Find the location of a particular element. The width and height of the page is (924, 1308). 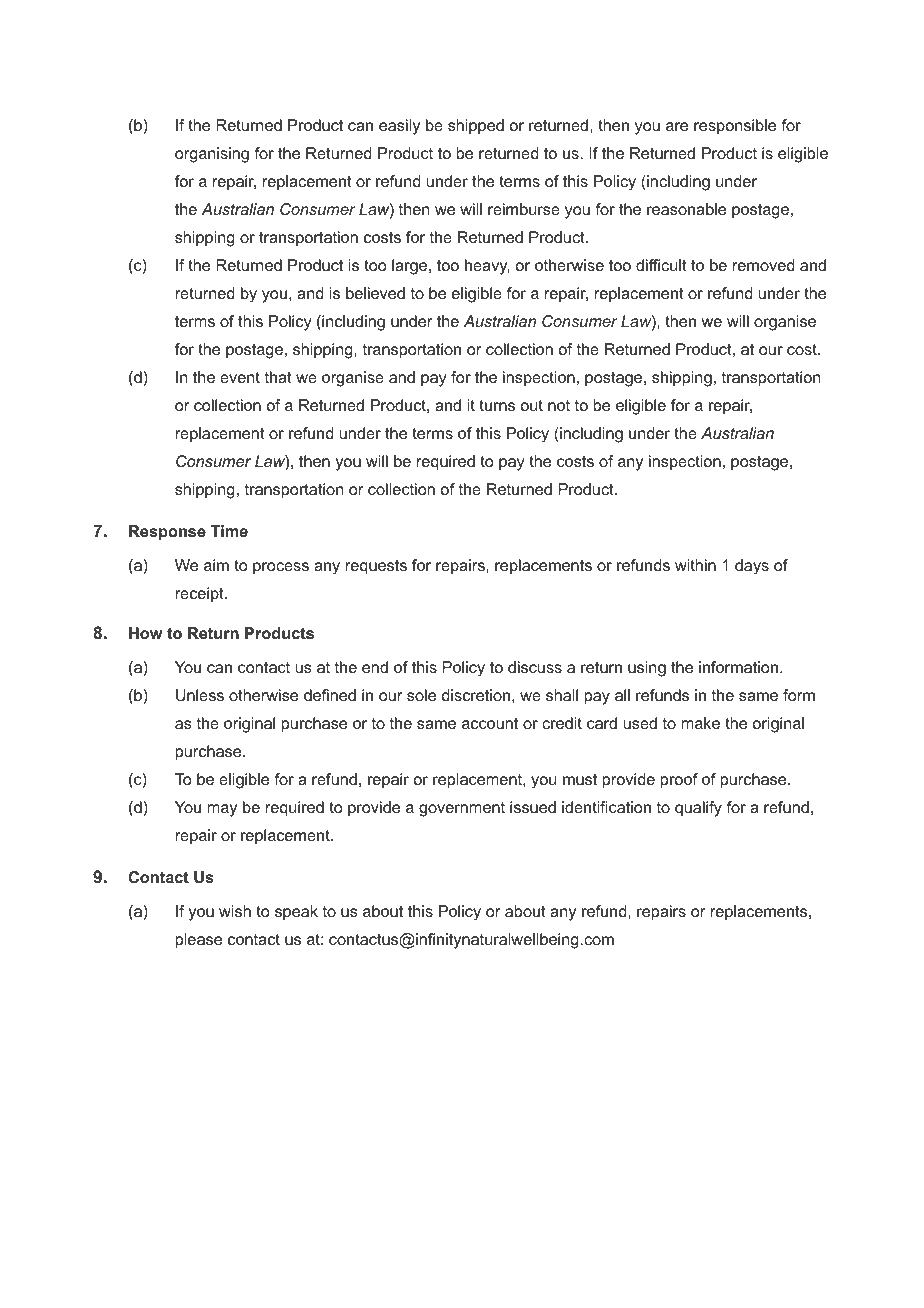

Unless is located at coordinates (200, 695).
